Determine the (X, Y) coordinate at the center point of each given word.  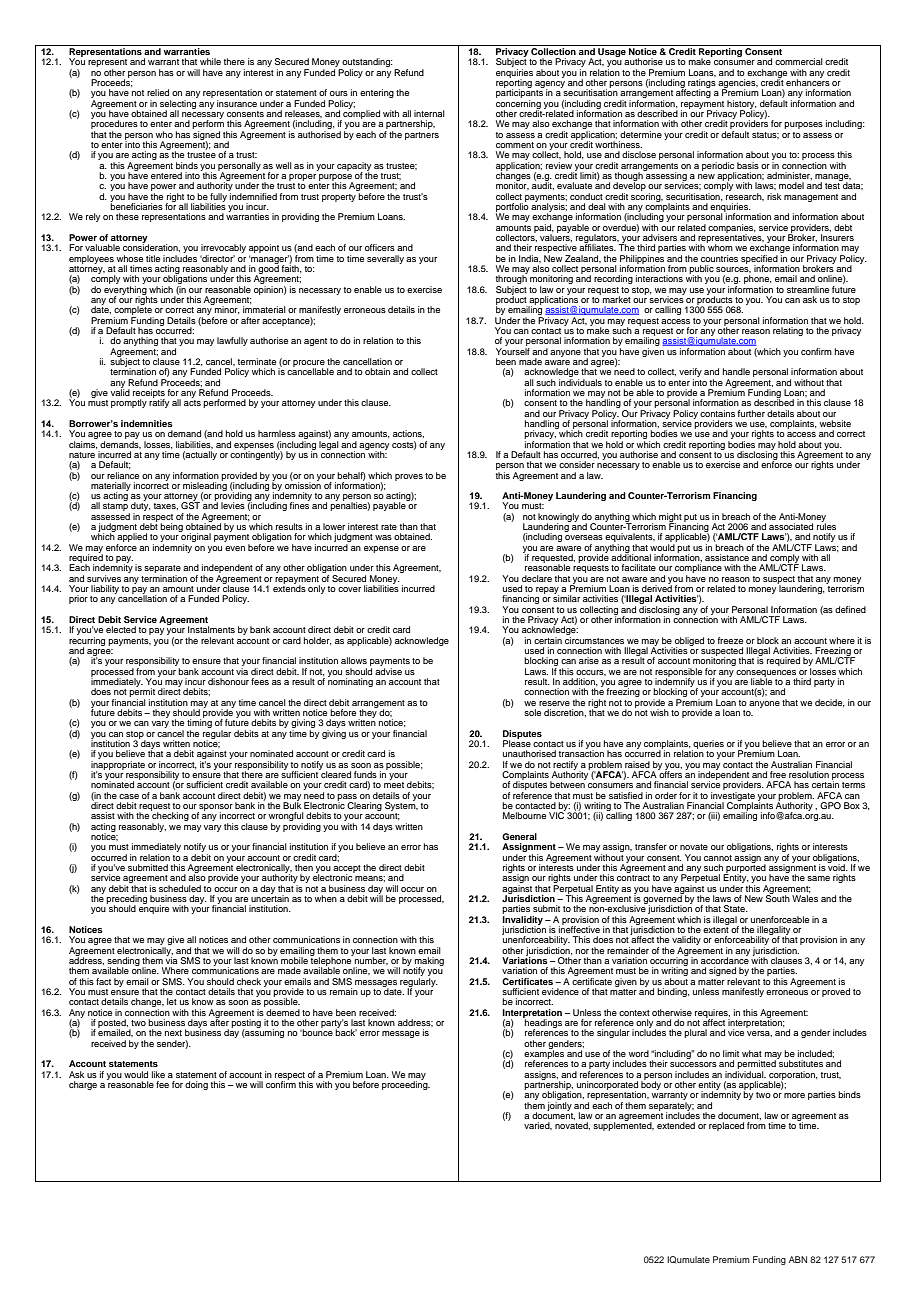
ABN (798, 1259)
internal (429, 113)
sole (532, 712)
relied (158, 92)
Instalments (211, 629)
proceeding (406, 1084)
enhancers (808, 81)
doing (196, 1085)
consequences (766, 674)
